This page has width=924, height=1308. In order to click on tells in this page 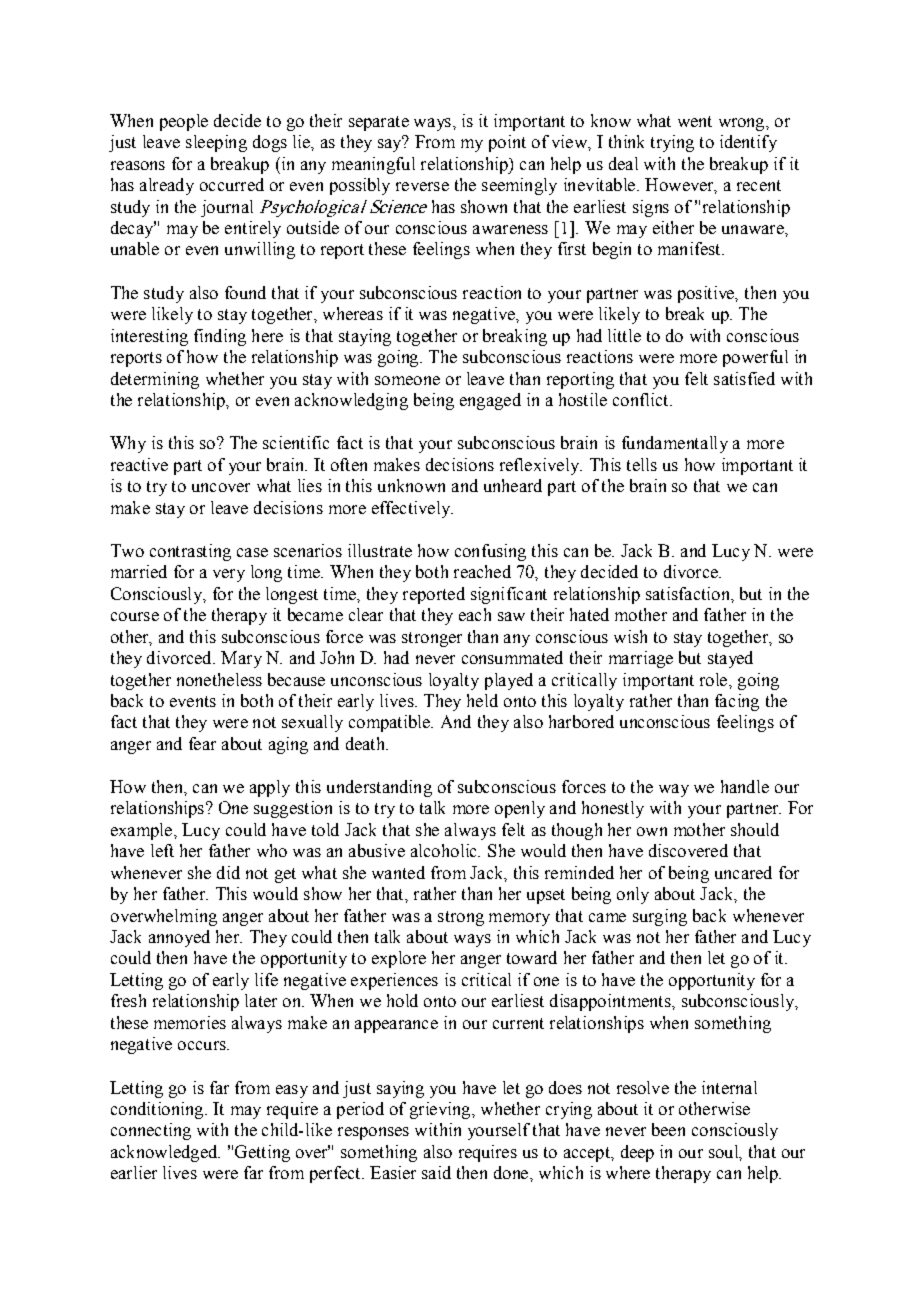, I will do `click(642, 464)`.
